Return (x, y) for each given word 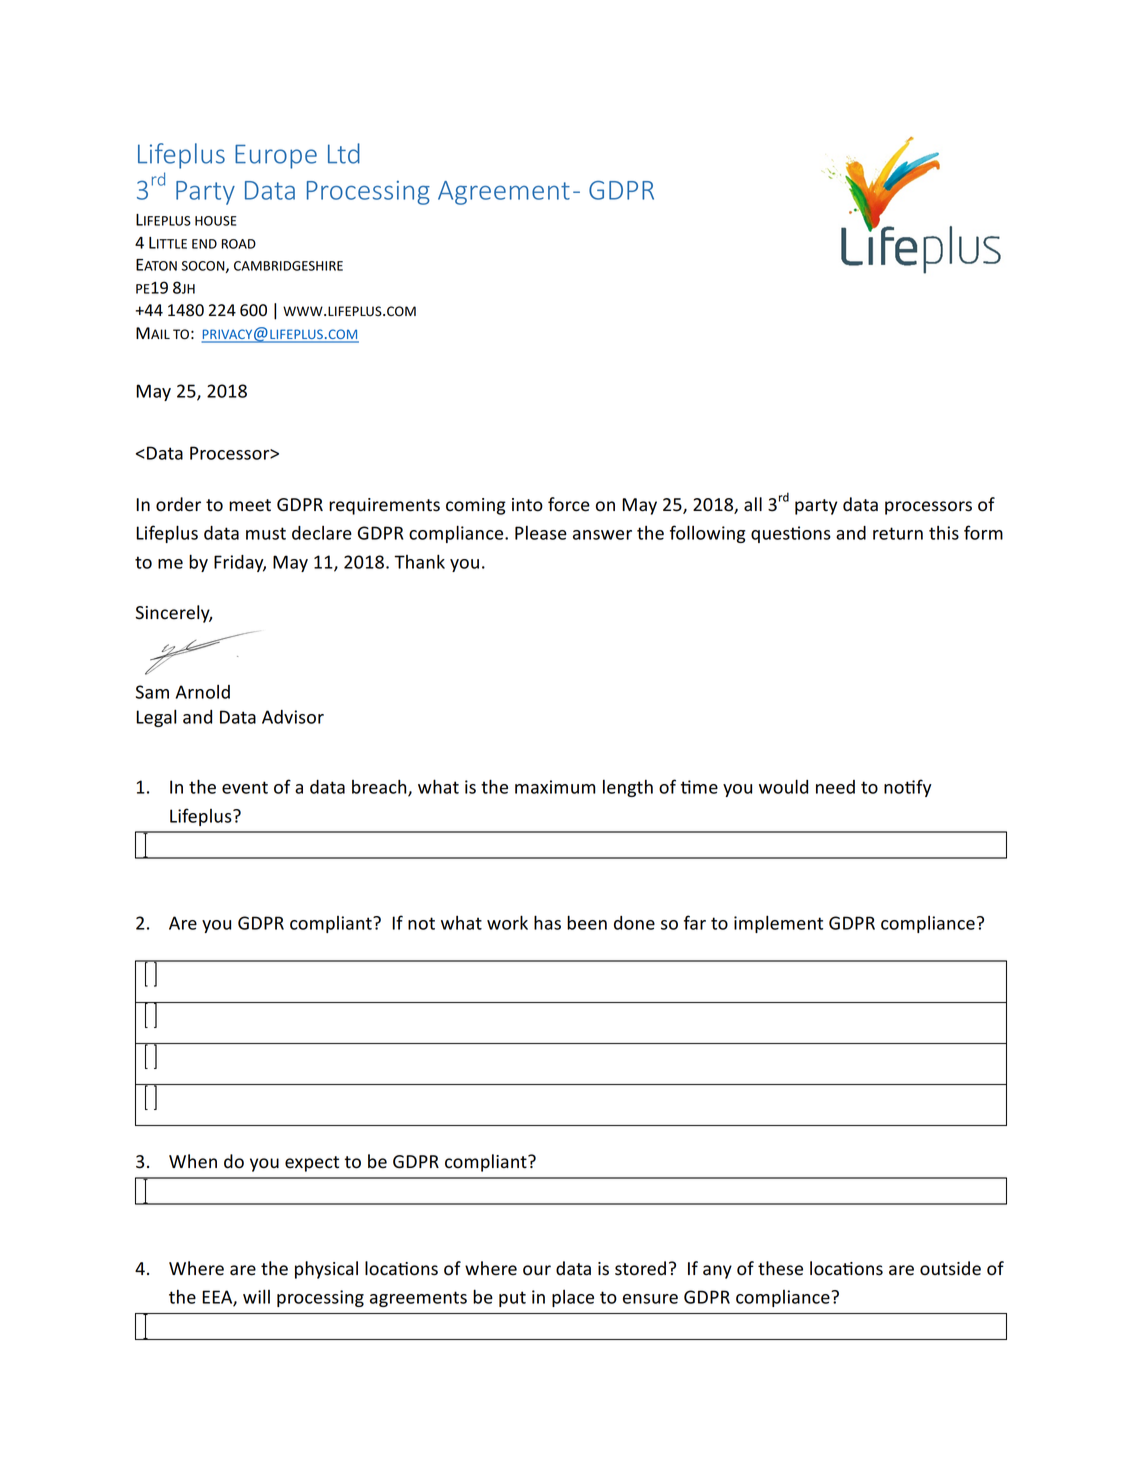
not (421, 923)
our (537, 1270)
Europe (276, 157)
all (753, 504)
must (266, 533)
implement (778, 924)
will (256, 1296)
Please (541, 532)
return (898, 533)
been (587, 922)
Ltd (344, 153)
